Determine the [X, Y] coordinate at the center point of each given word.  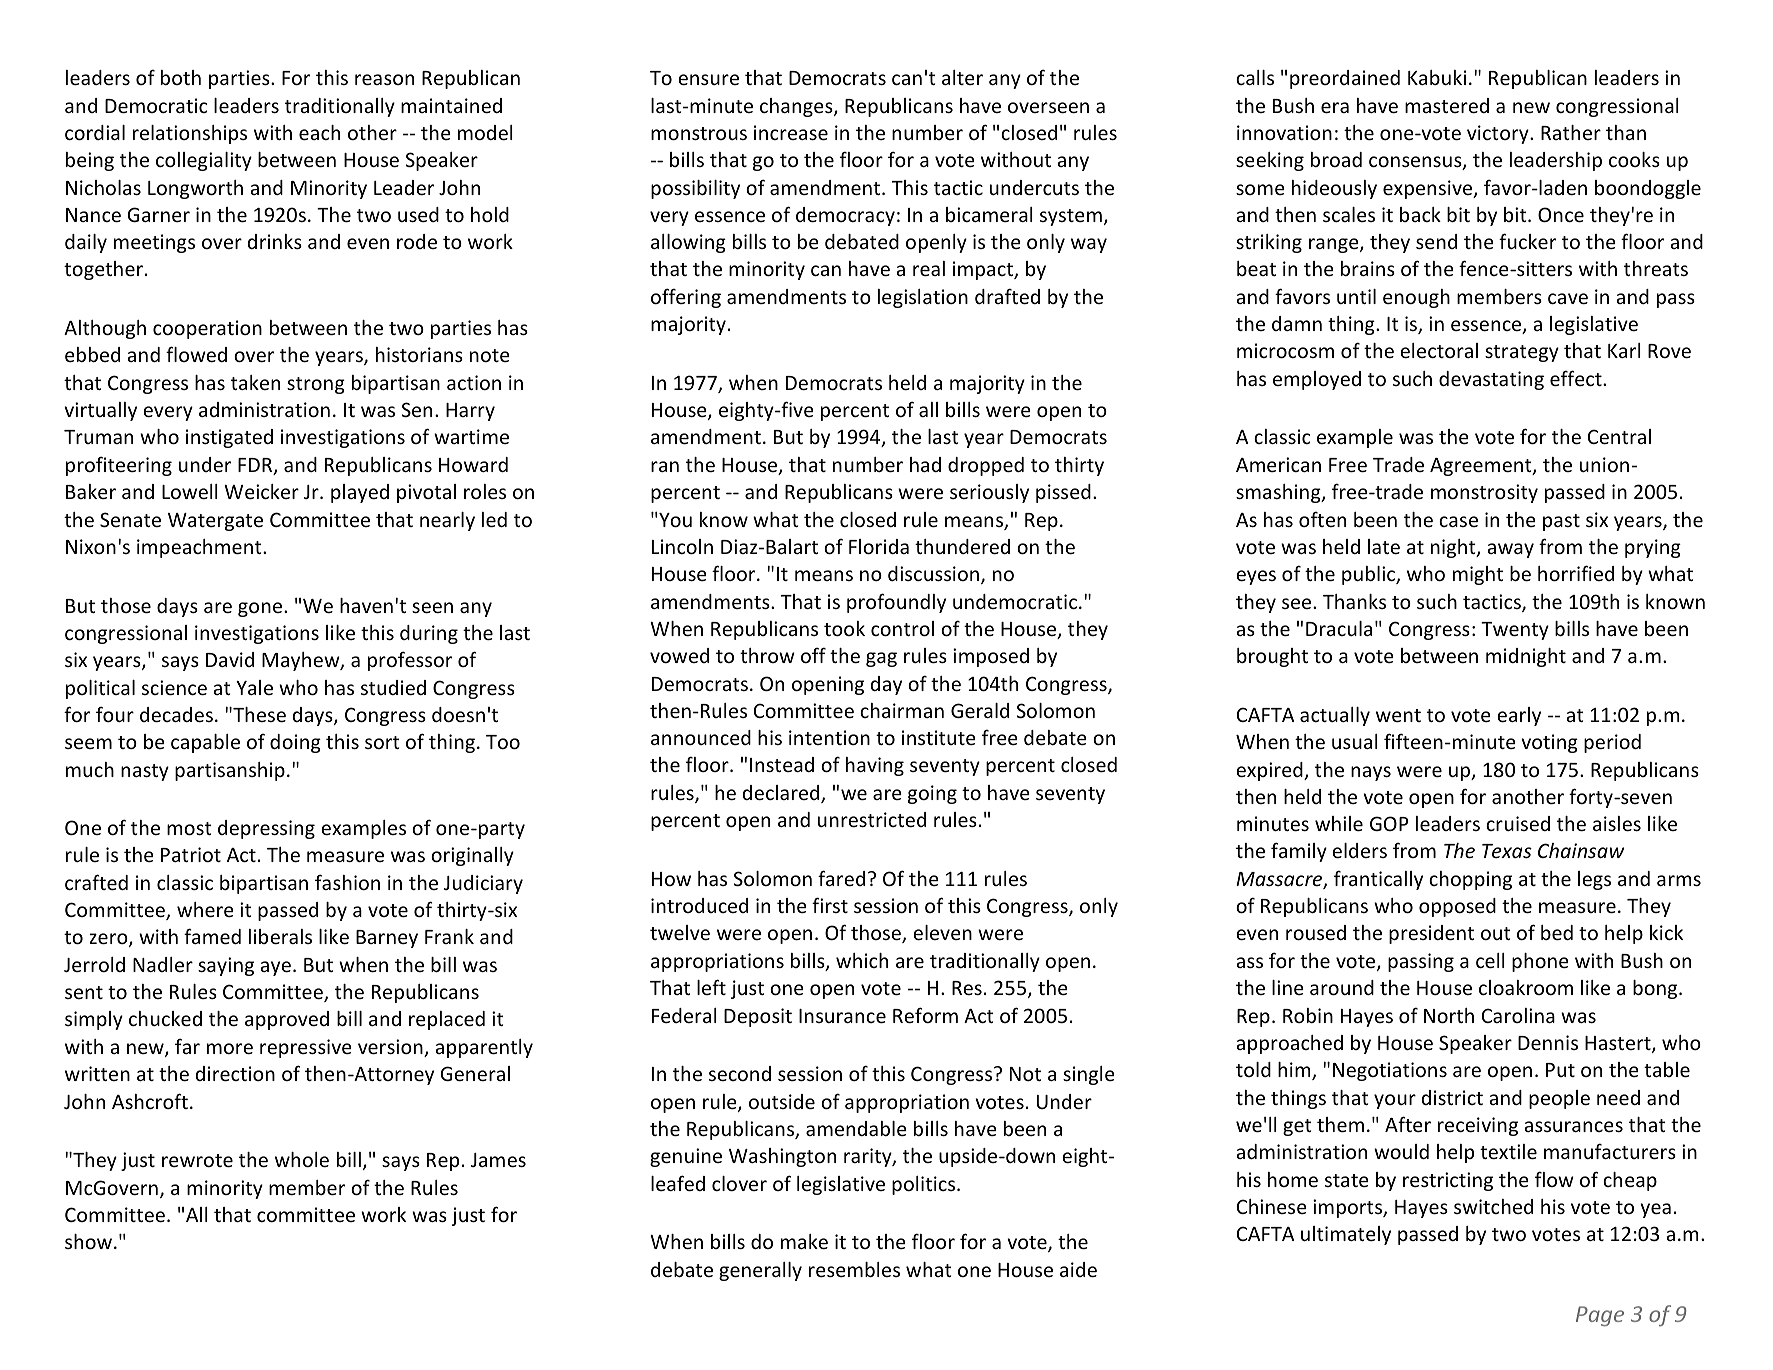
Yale [254, 687]
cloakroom [1526, 987]
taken [255, 382]
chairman [902, 710]
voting [1549, 743]
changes [797, 107]
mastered [1447, 105]
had [925, 464]
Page [1600, 1316]
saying [226, 966]
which [862, 960]
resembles [854, 1269]
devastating [1491, 380]
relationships [190, 134]
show [90, 1241]
